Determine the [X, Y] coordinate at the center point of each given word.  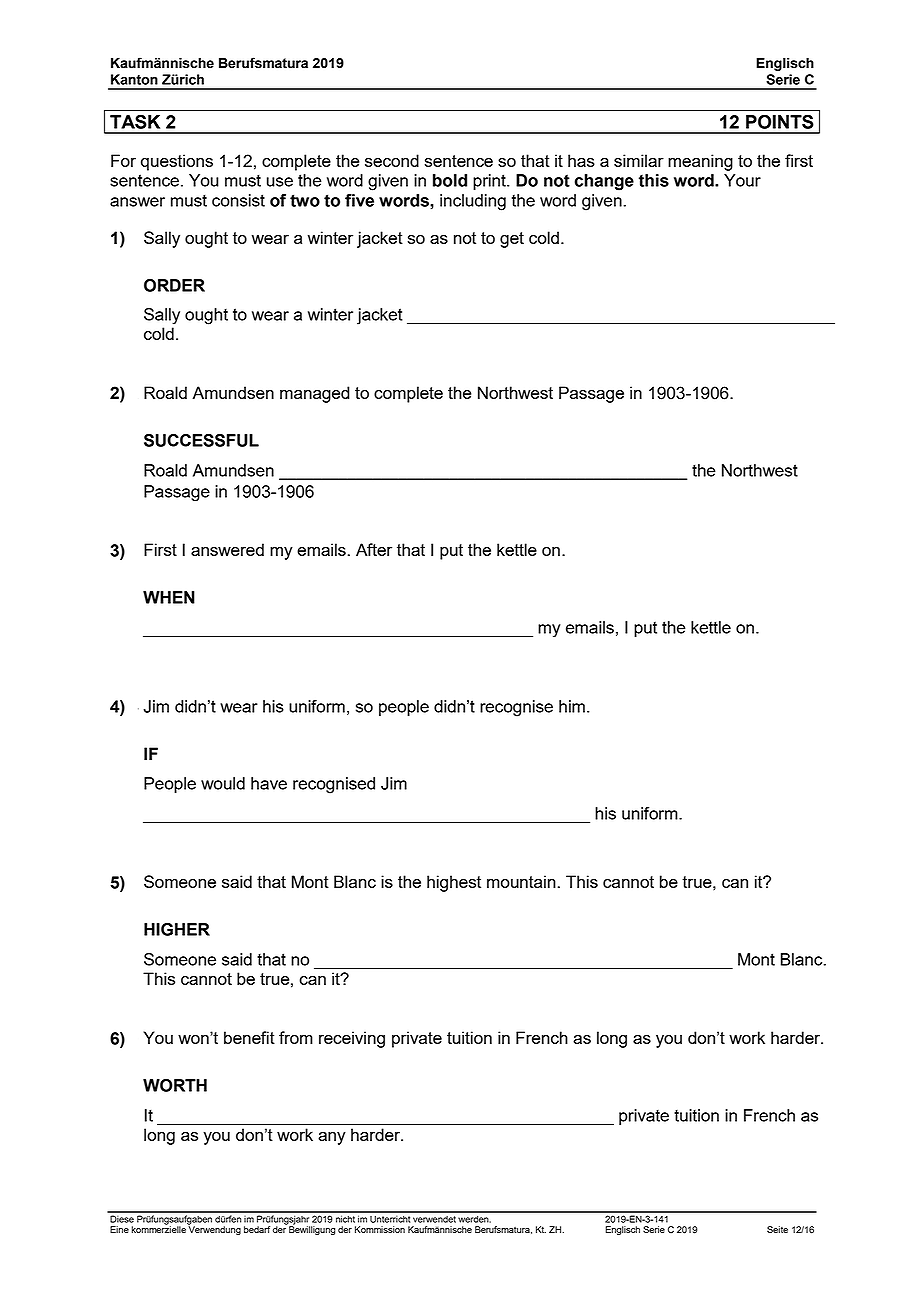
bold [450, 180]
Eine [119, 1229]
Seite [777, 1229]
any [332, 1138]
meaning [700, 162]
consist [238, 200]
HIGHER [177, 929]
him [572, 706]
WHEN [169, 597]
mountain [521, 881]
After [374, 549]
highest [454, 883]
